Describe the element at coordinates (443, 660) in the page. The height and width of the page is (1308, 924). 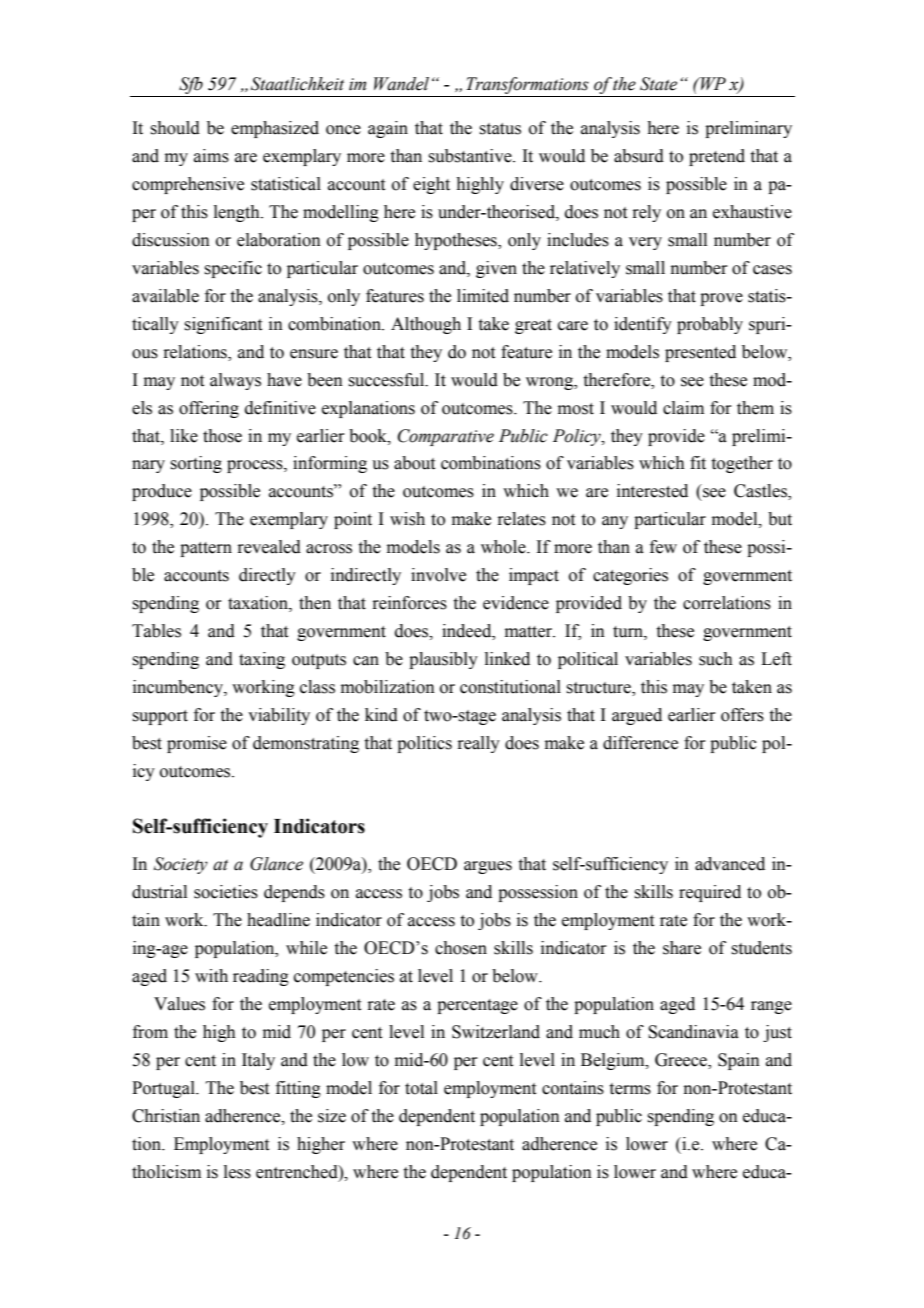
I see `plausibly` at that location.
